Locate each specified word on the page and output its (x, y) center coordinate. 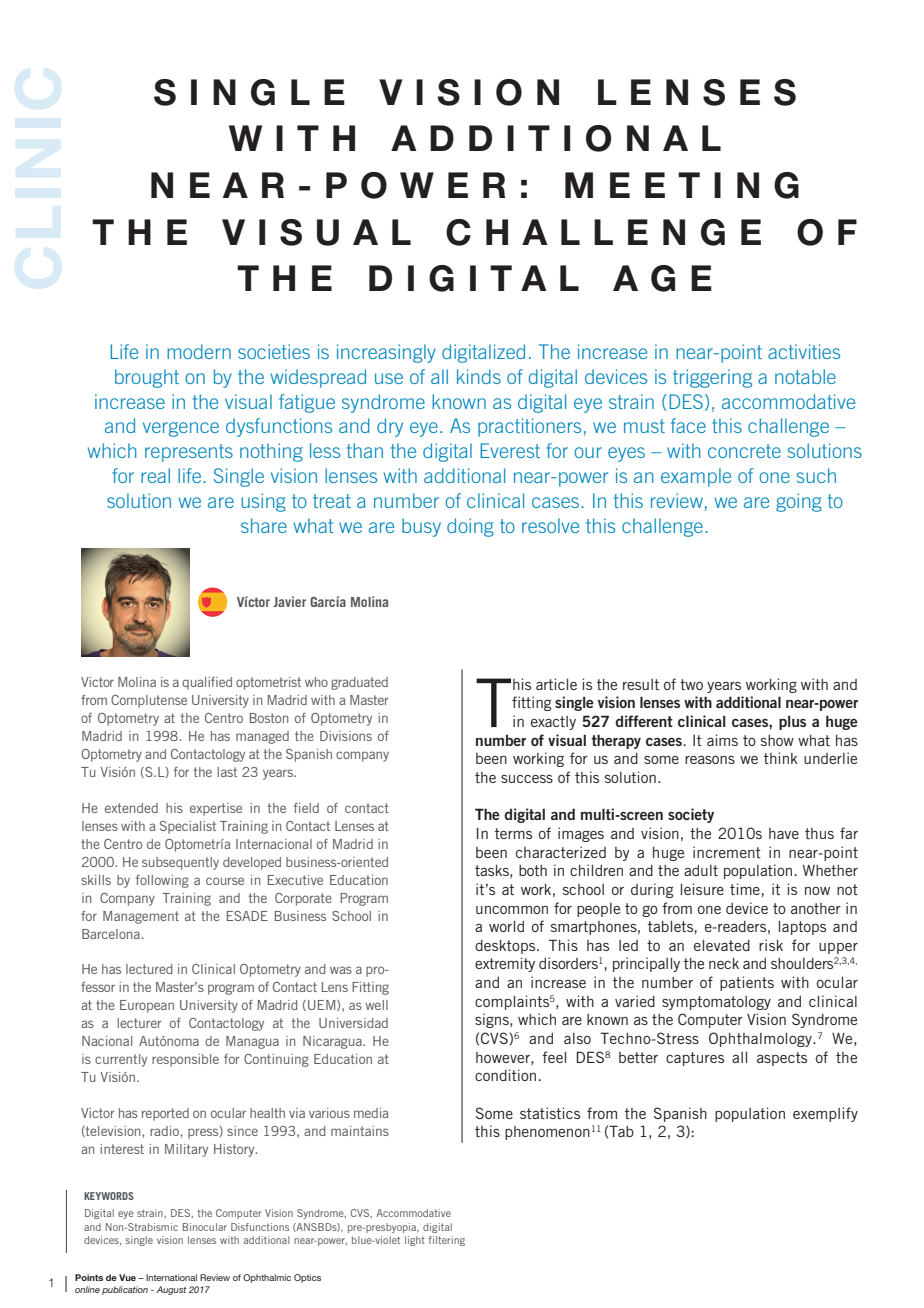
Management (141, 917)
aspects (782, 1059)
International (171, 1277)
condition (505, 1075)
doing (470, 527)
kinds (479, 376)
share (264, 525)
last (227, 772)
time (745, 889)
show (777, 740)
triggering (712, 378)
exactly (553, 723)
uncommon (512, 909)
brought (147, 378)
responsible (185, 1060)
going (799, 502)
